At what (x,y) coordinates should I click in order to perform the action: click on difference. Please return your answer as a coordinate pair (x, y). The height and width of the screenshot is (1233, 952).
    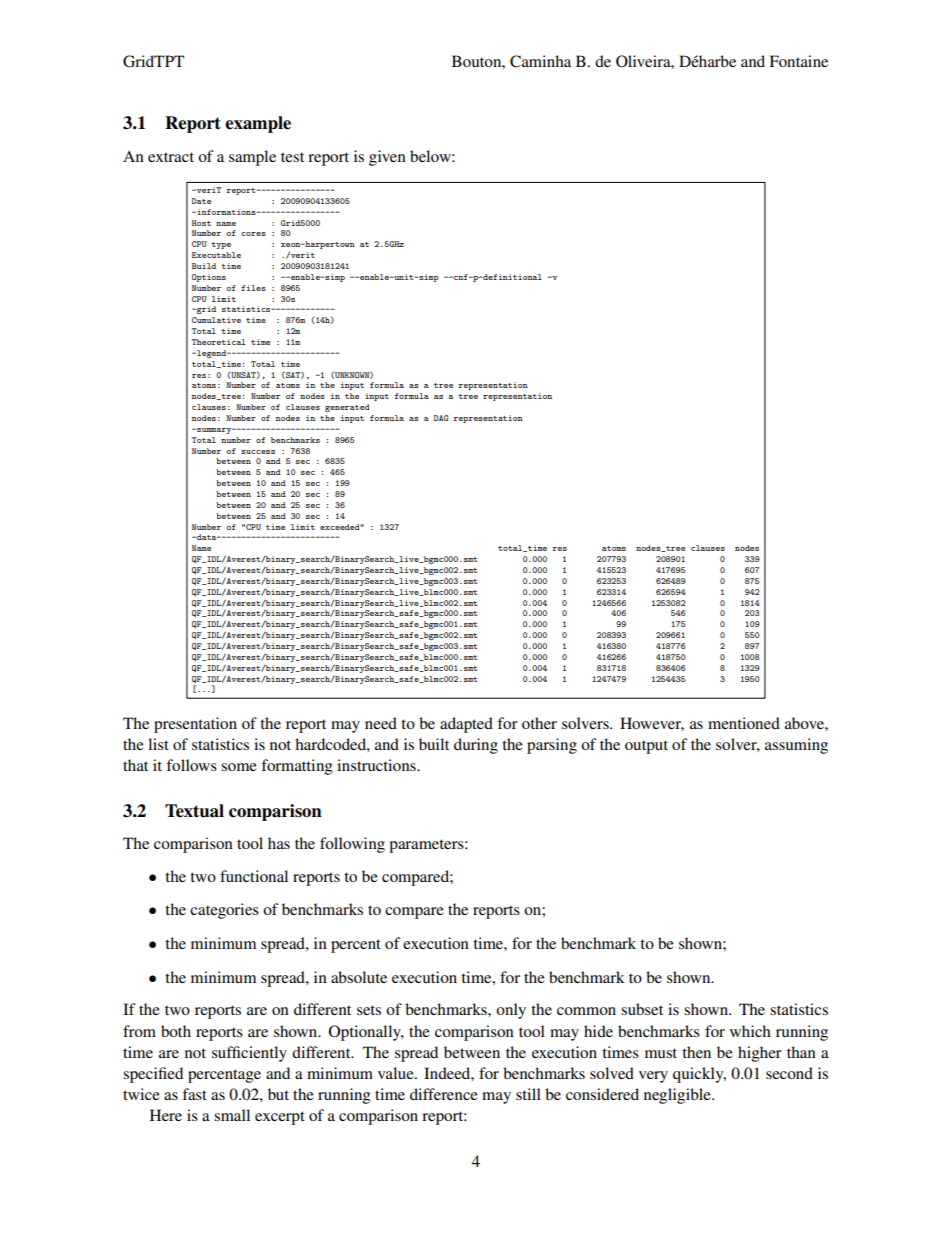
    Looking at the image, I should click on (444, 1094).
